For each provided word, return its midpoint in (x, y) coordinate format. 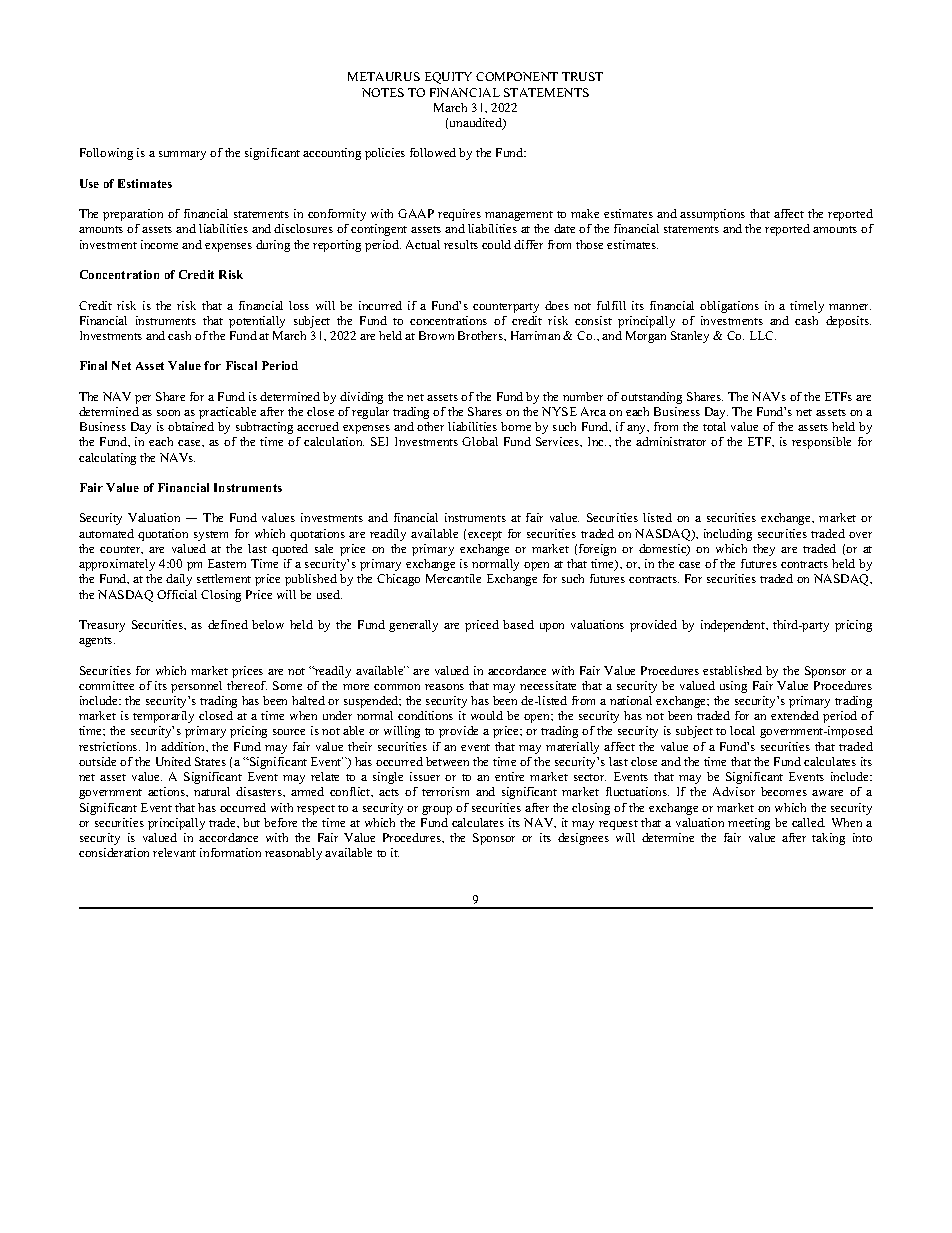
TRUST (582, 76)
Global (480, 441)
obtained (191, 426)
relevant (174, 852)
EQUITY (448, 78)
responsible (821, 443)
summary (182, 155)
